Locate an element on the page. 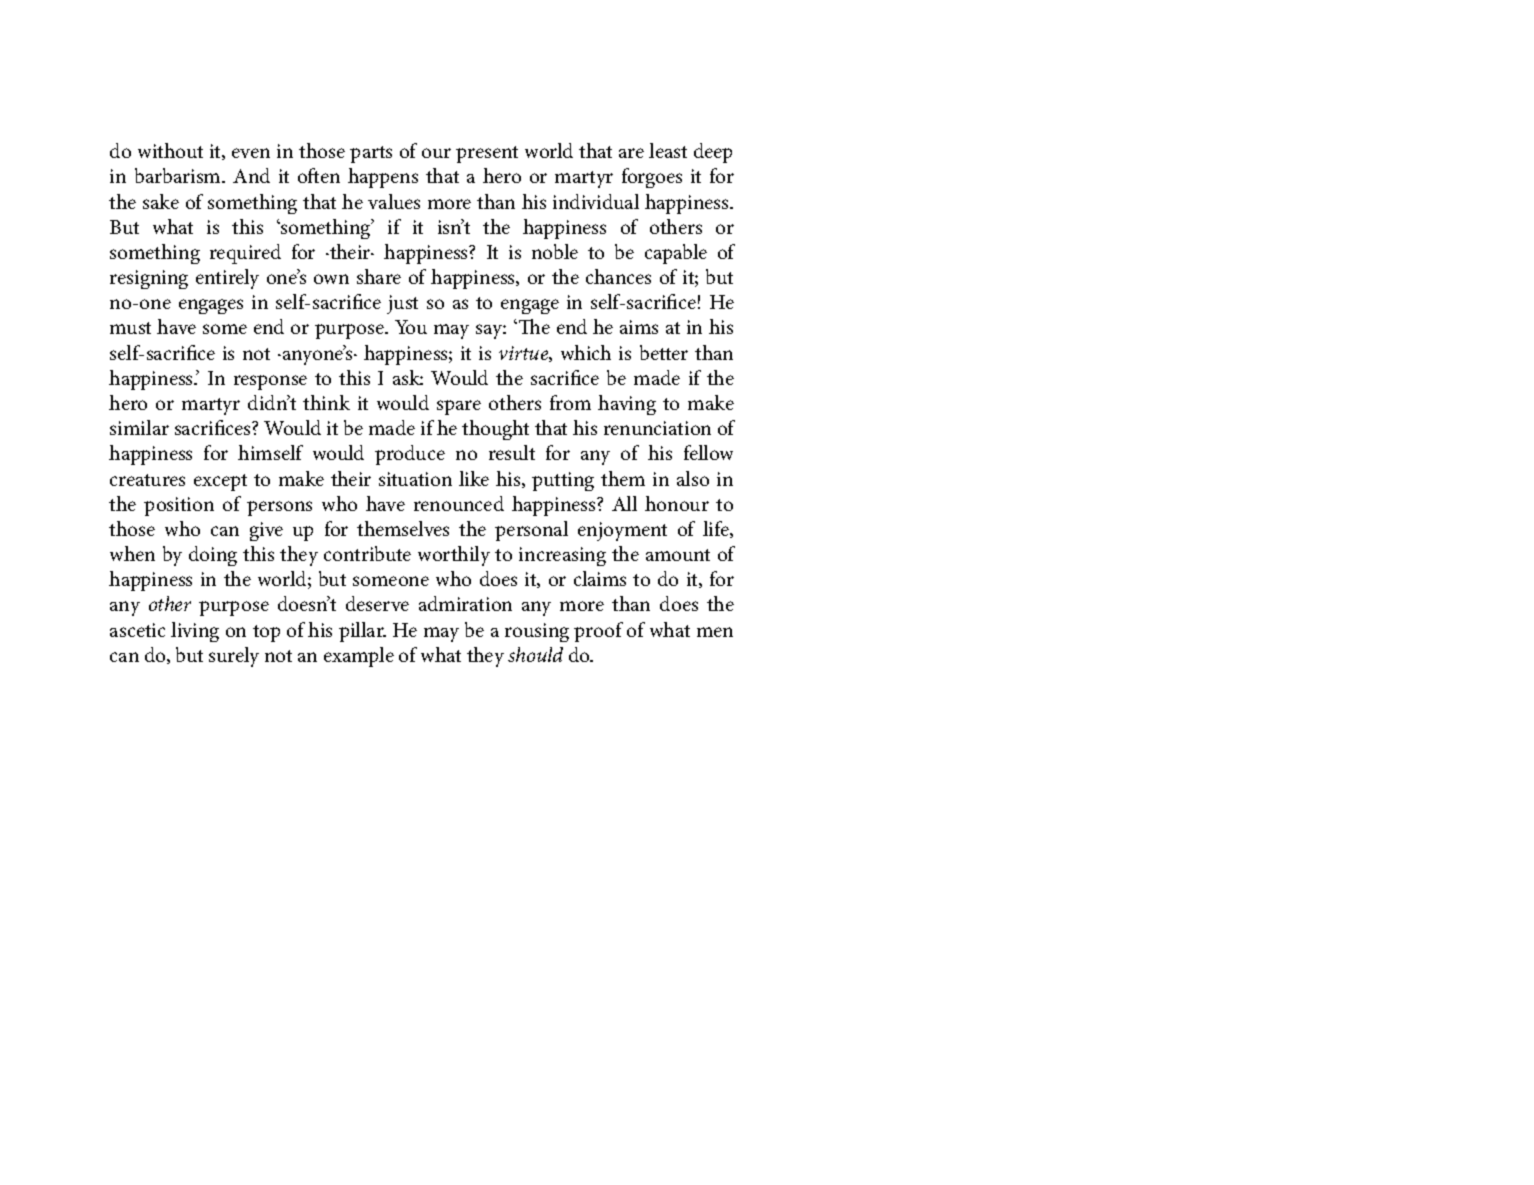 This page has height=1185, width=1534. happens is located at coordinates (383, 178).
